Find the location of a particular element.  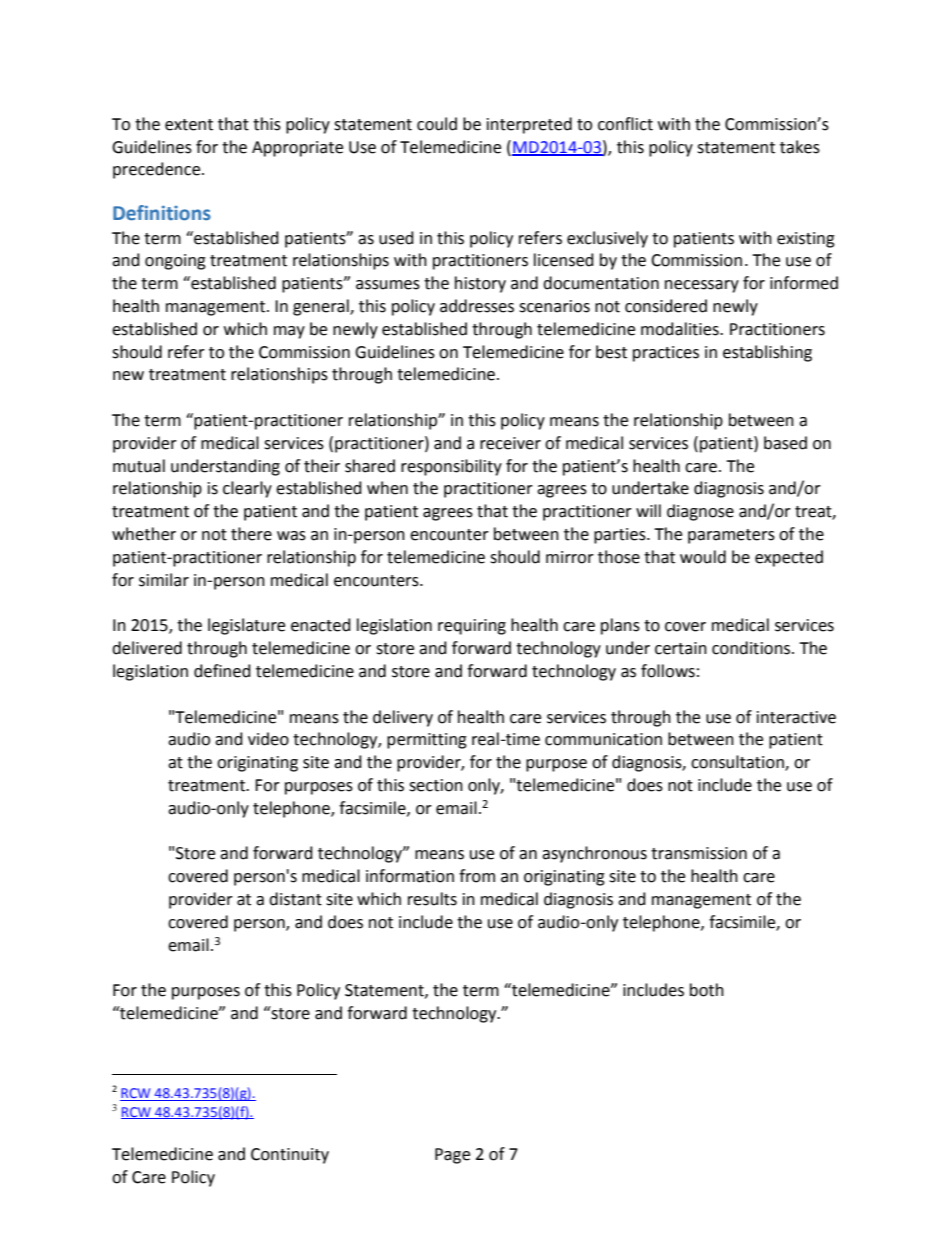

could is located at coordinates (437, 124).
